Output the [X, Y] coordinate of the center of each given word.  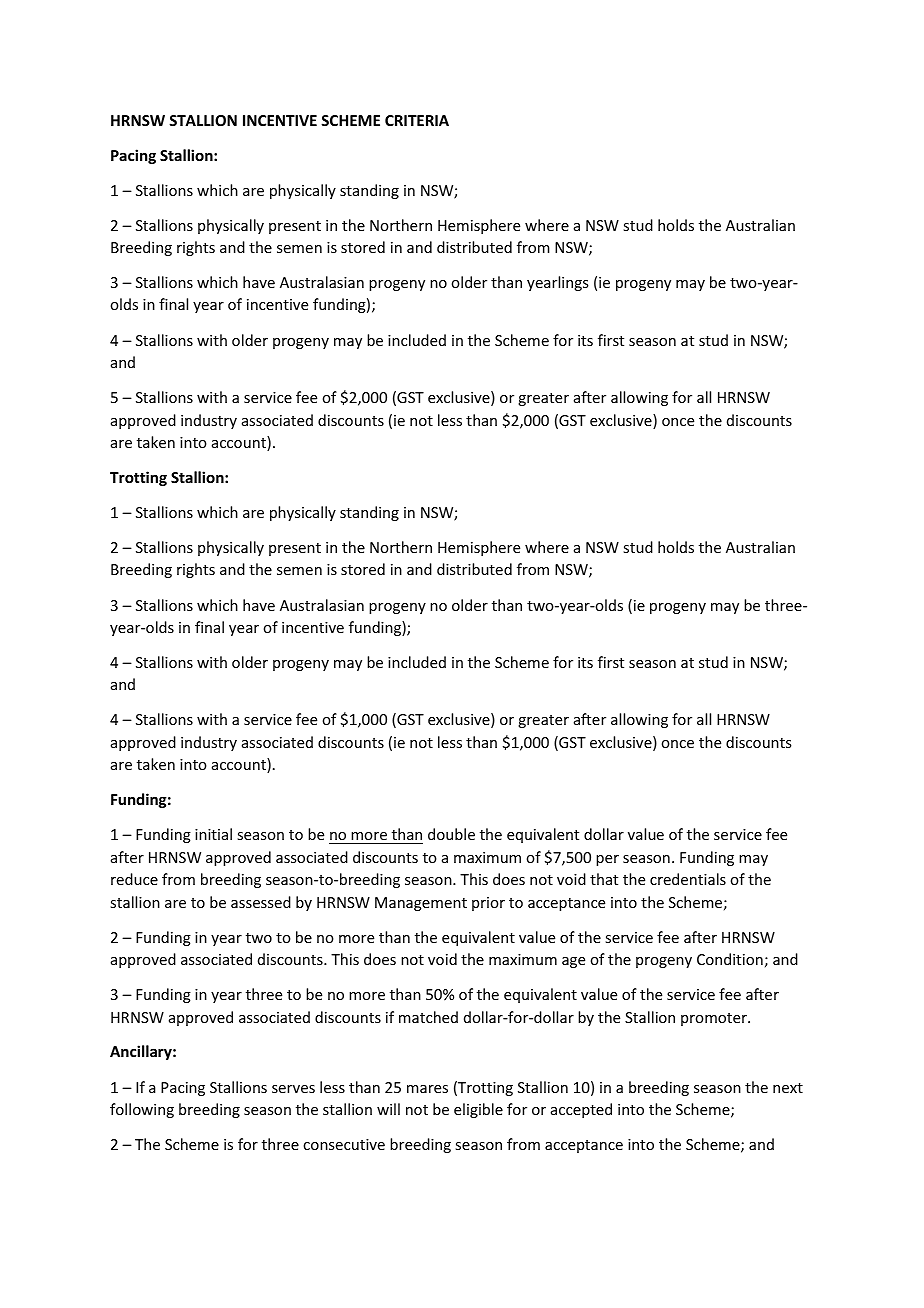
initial [213, 834]
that [604, 879]
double [451, 834]
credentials [688, 879]
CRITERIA [417, 120]
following [142, 1110]
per [607, 860]
